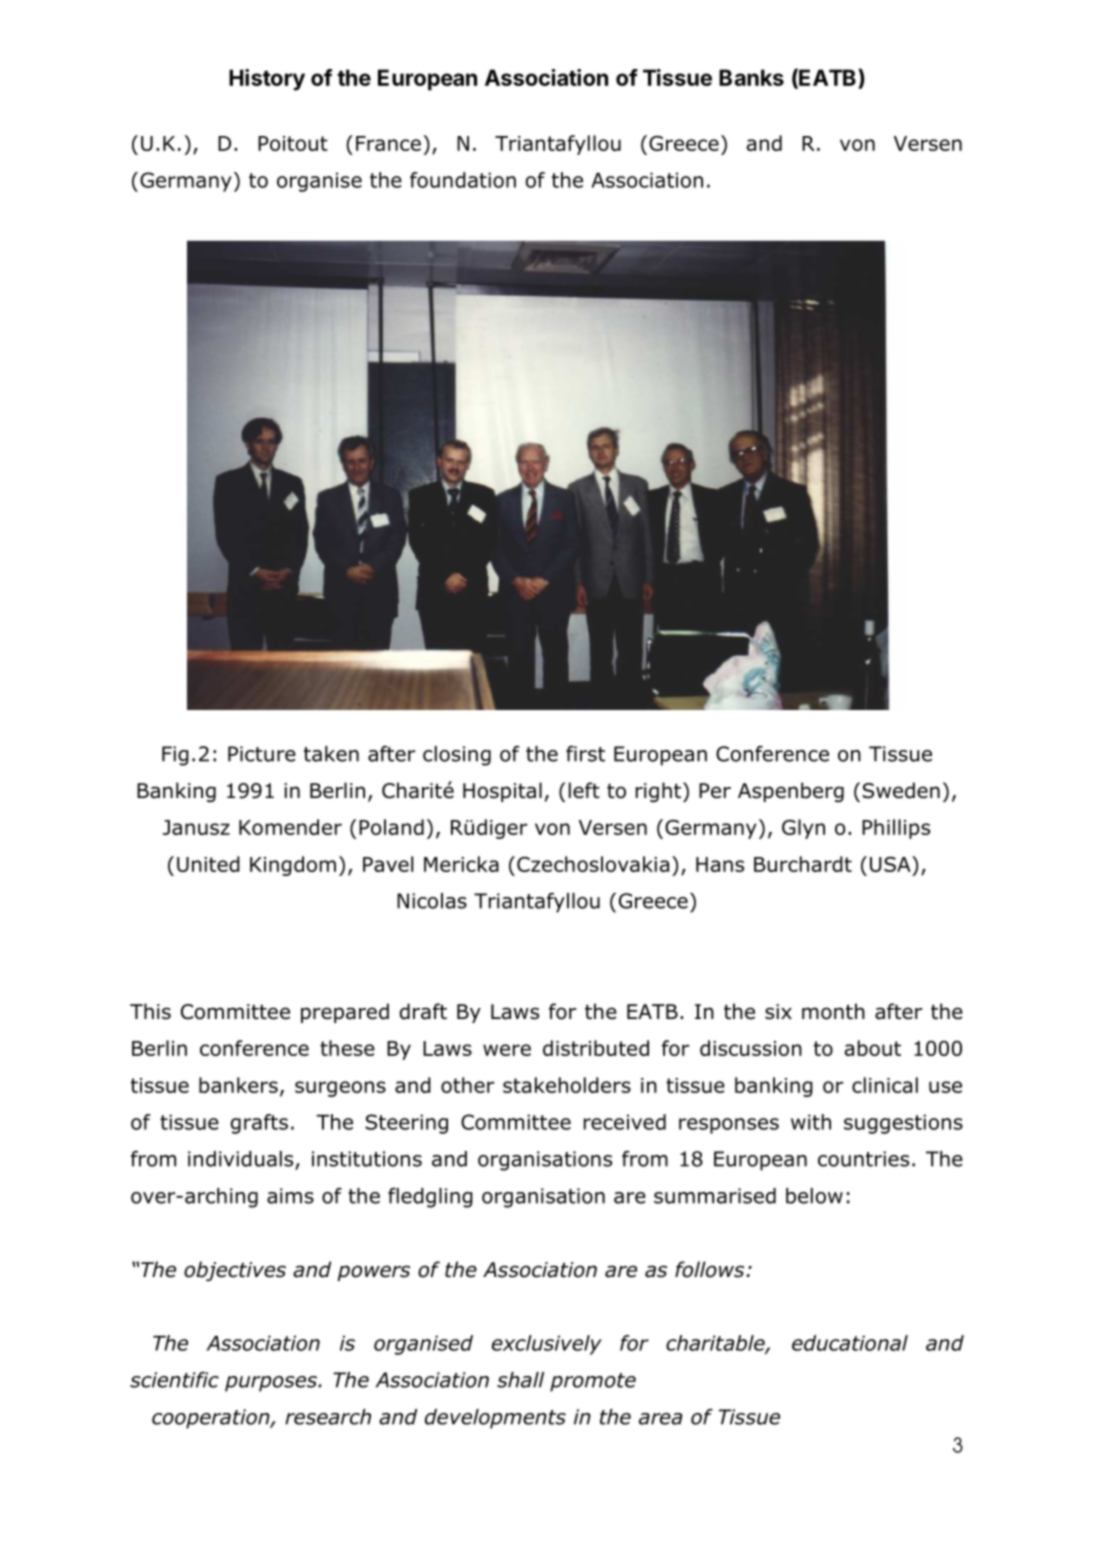 This screenshot has width=1093, height=1547. What do you see at coordinates (174, 1380) in the screenshot?
I see `scientific` at bounding box center [174, 1380].
